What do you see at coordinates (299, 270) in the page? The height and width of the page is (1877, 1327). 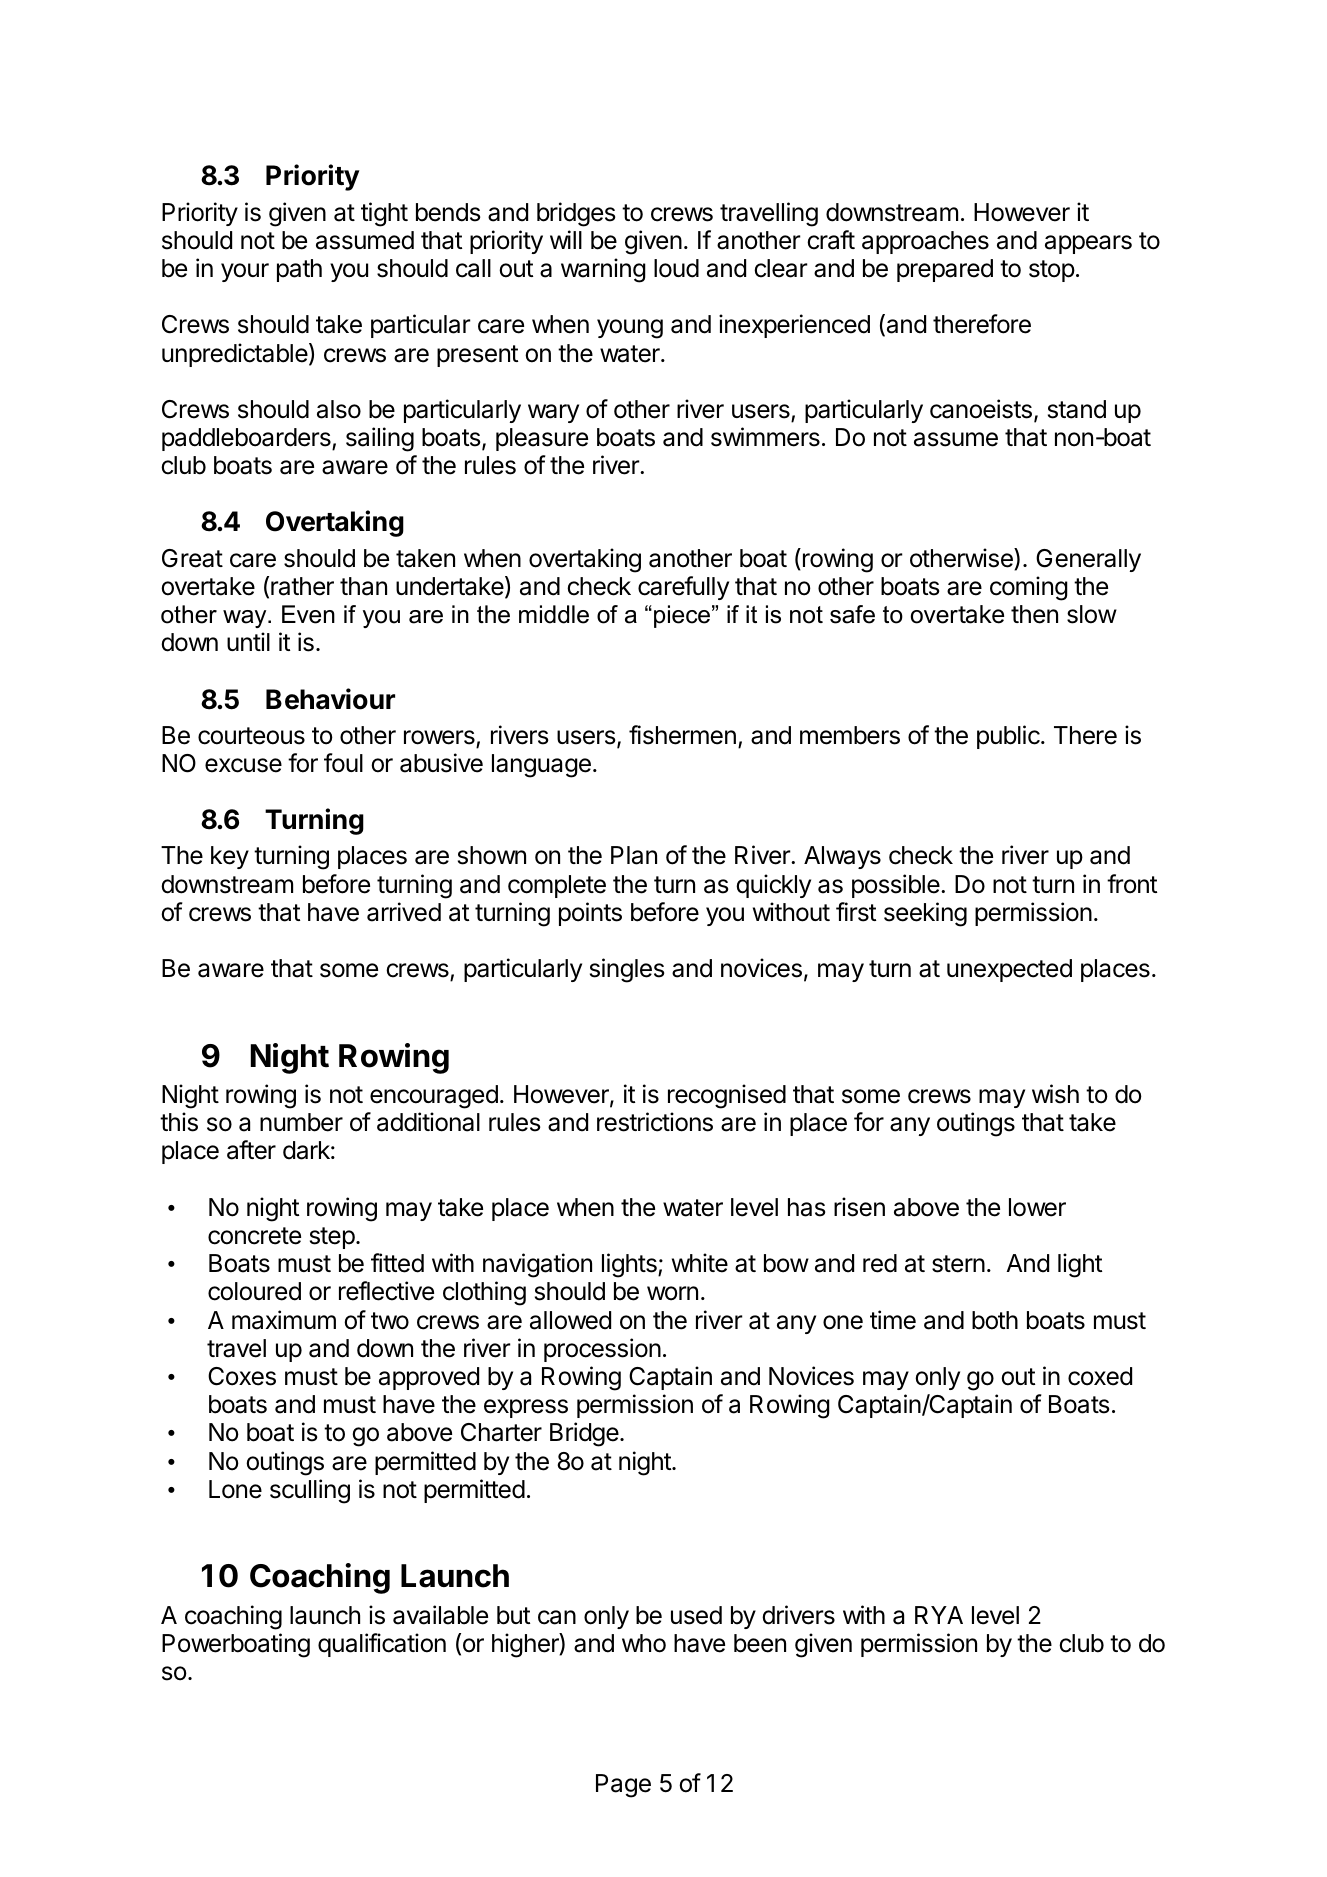 I see `path` at bounding box center [299, 270].
